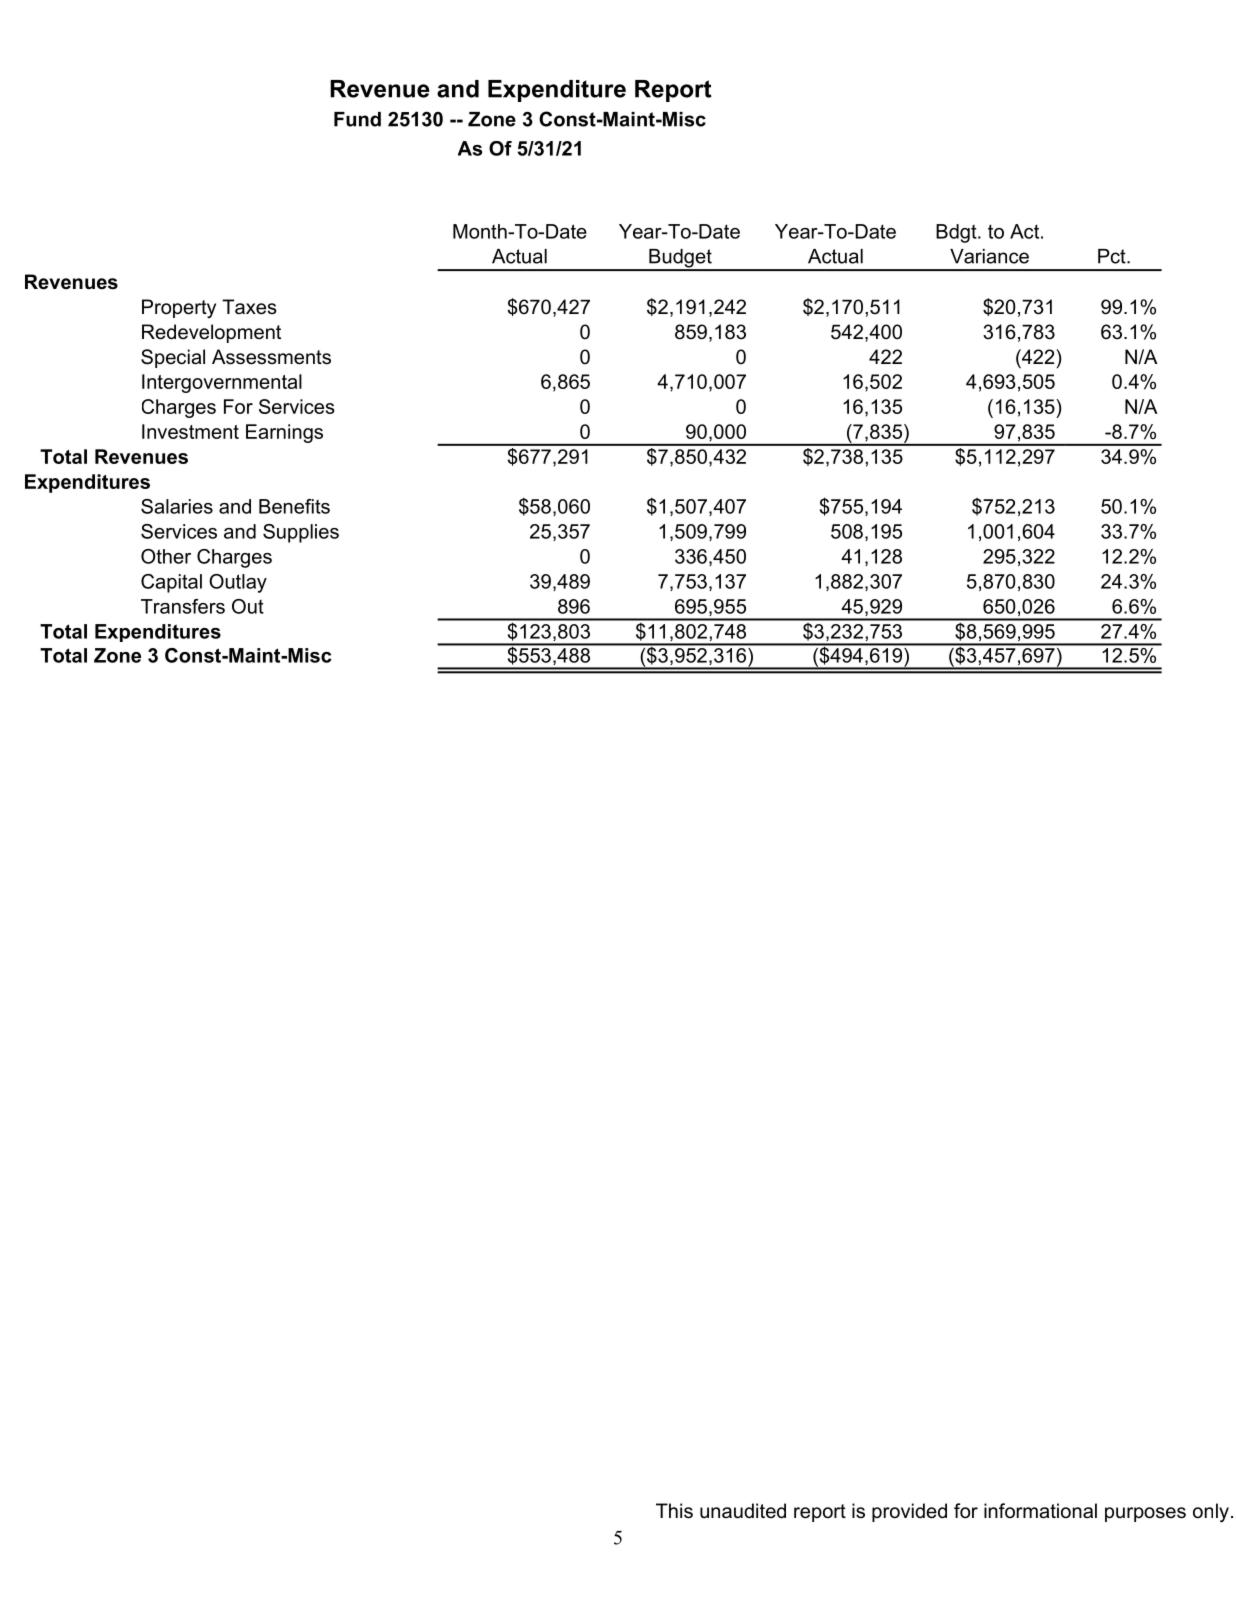  I want to click on purposes, so click(1145, 1514).
